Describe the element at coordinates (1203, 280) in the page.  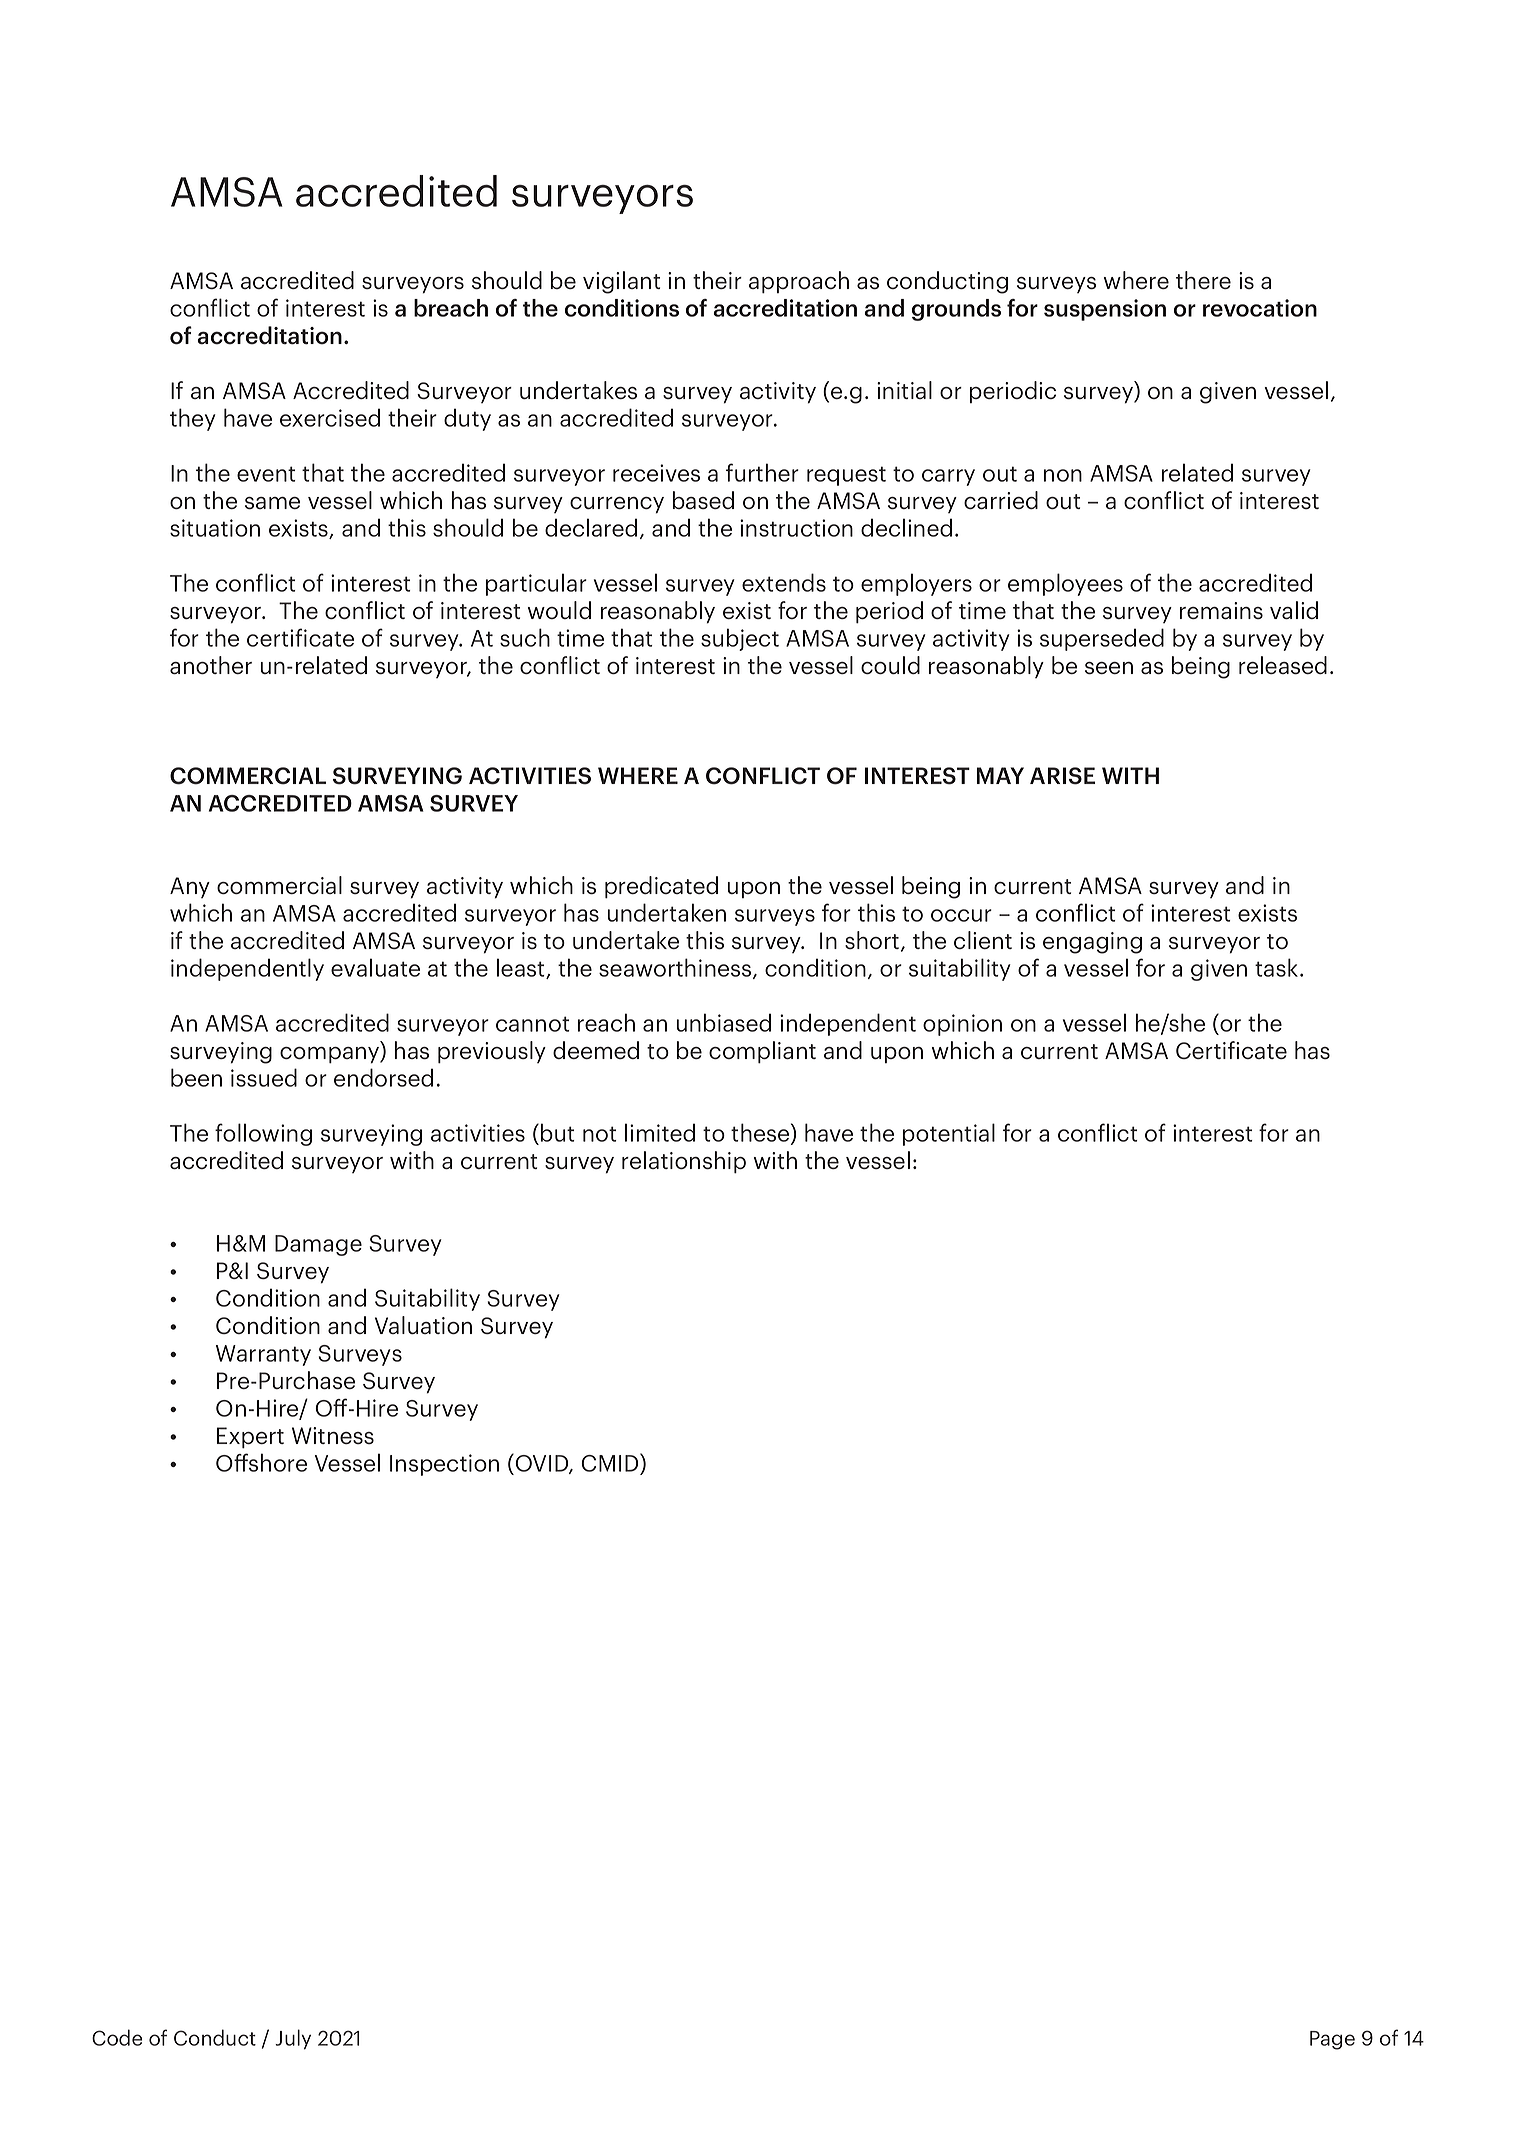
I see `there` at that location.
